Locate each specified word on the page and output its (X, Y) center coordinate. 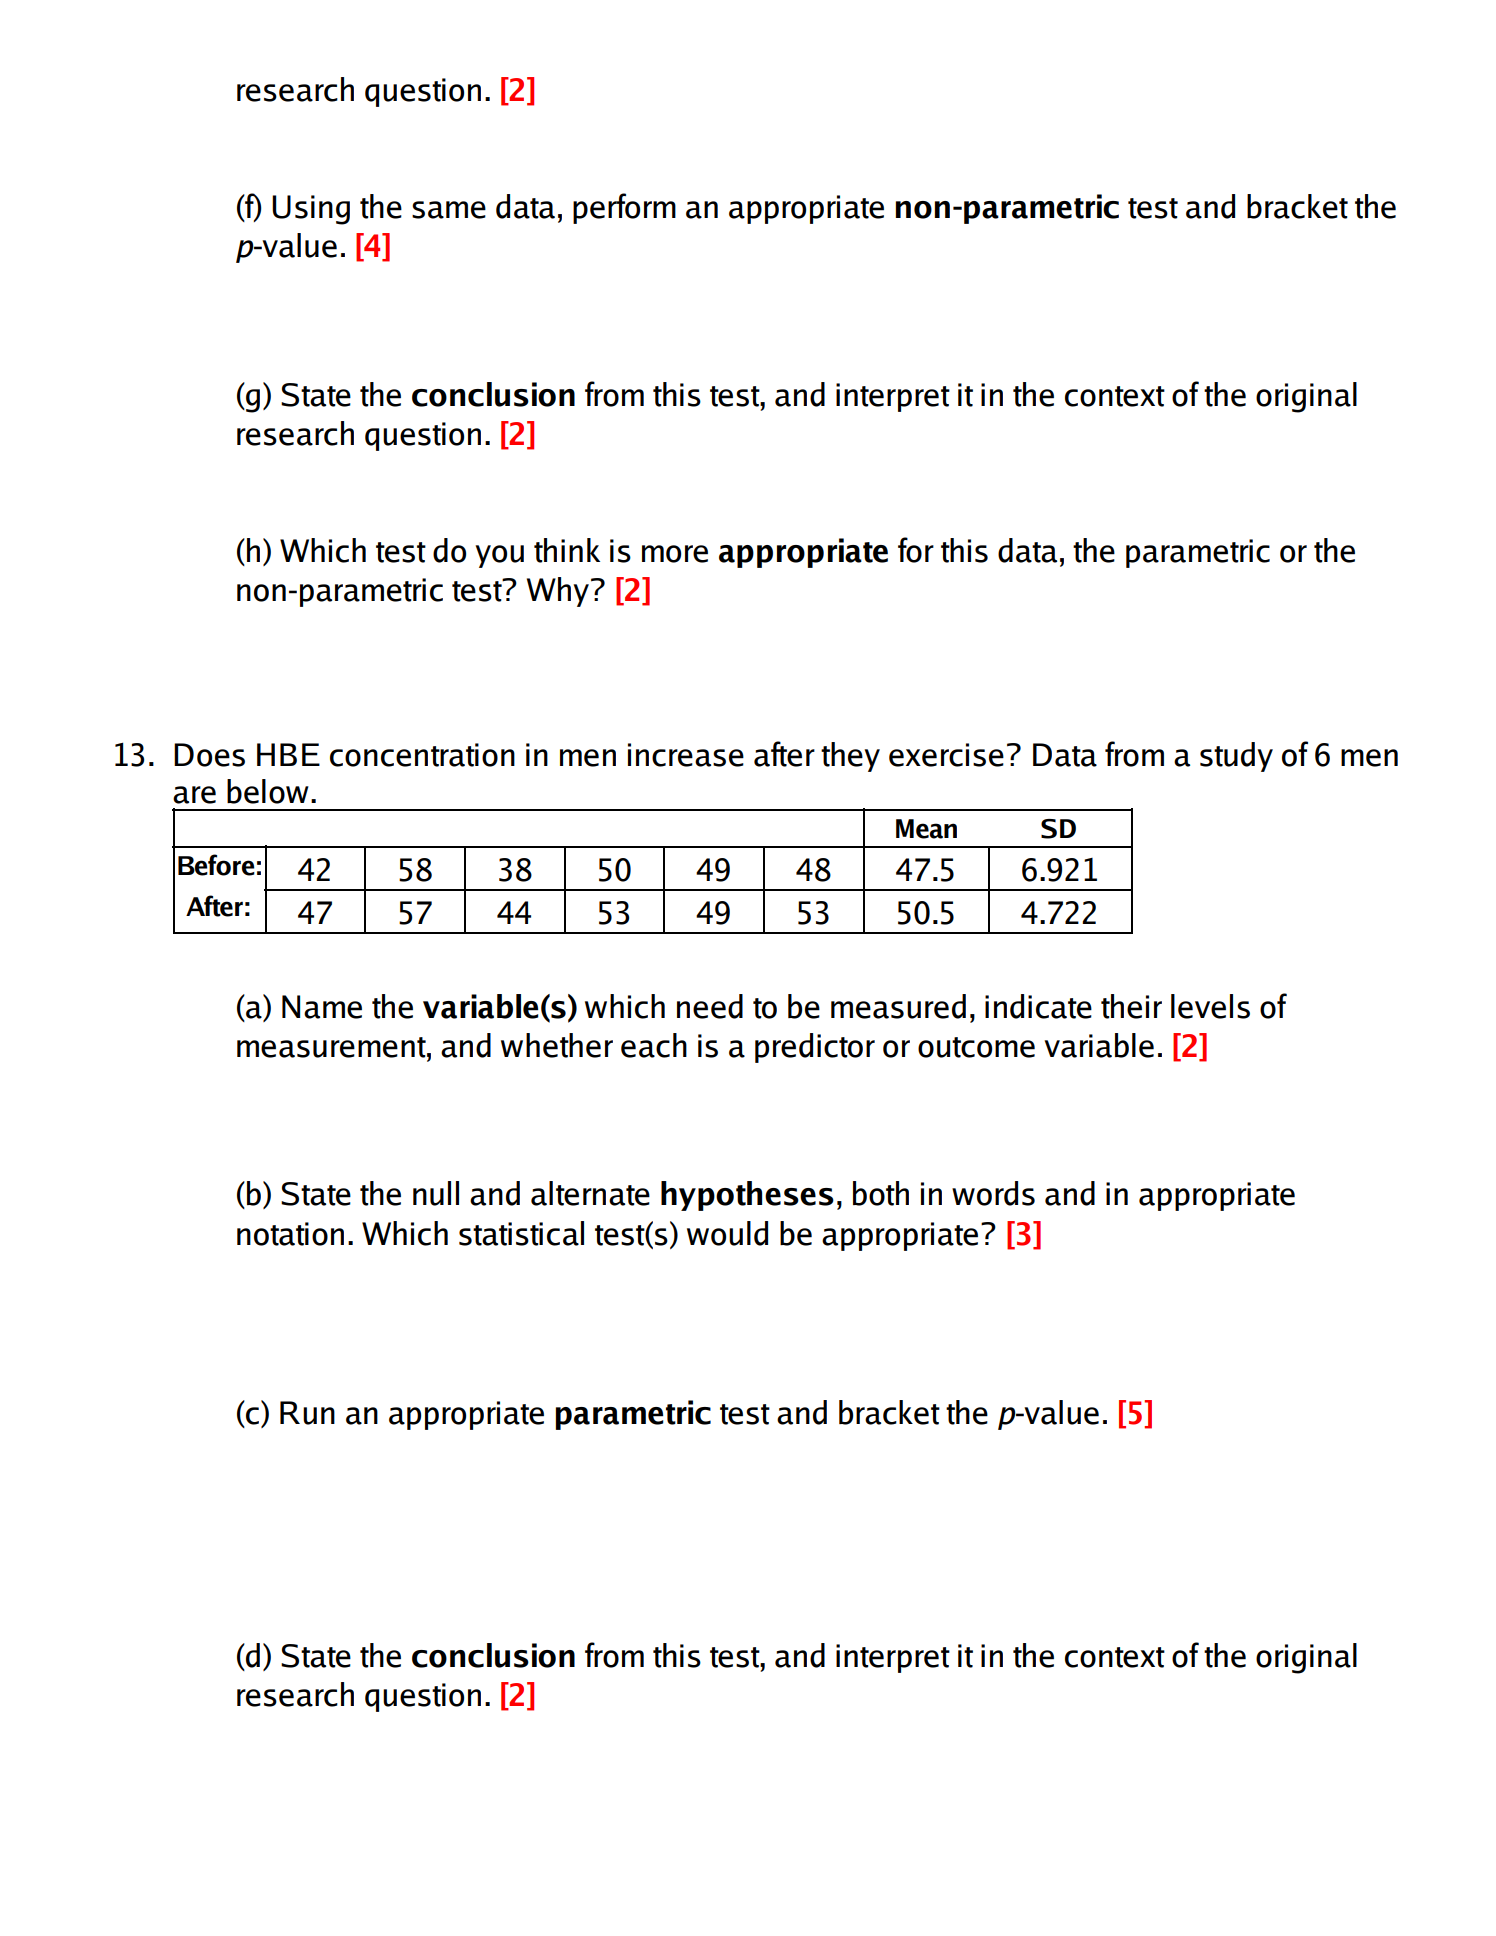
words (993, 1193)
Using (311, 210)
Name (322, 1007)
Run (307, 1413)
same (449, 210)
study (1236, 757)
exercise (946, 755)
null (436, 1193)
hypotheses (747, 1196)
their (1131, 1006)
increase (686, 755)
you (499, 556)
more (675, 554)
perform (624, 208)
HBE (288, 754)
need (710, 1006)
